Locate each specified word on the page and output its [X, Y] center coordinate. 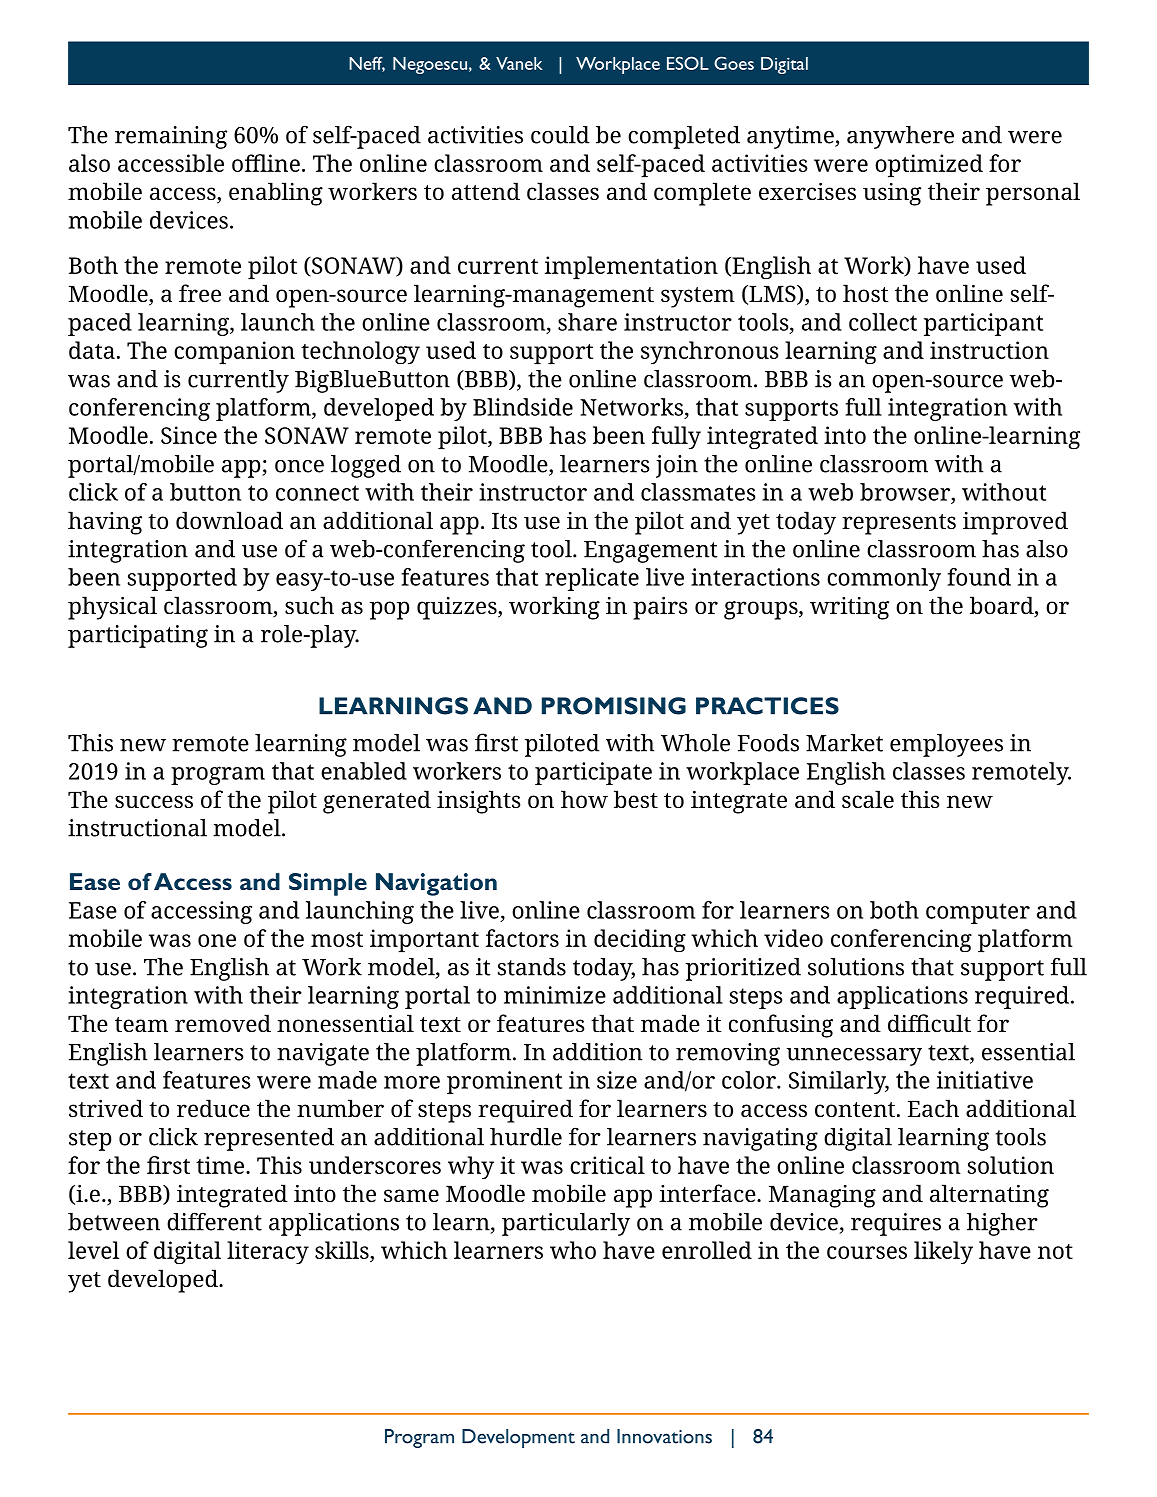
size [617, 1080]
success [154, 802]
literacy [268, 1252]
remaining [171, 137]
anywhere [900, 137]
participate [593, 773]
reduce [213, 1108]
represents [899, 524]
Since [189, 435]
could [560, 135]
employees [946, 745]
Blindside [523, 407]
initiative [985, 1080]
